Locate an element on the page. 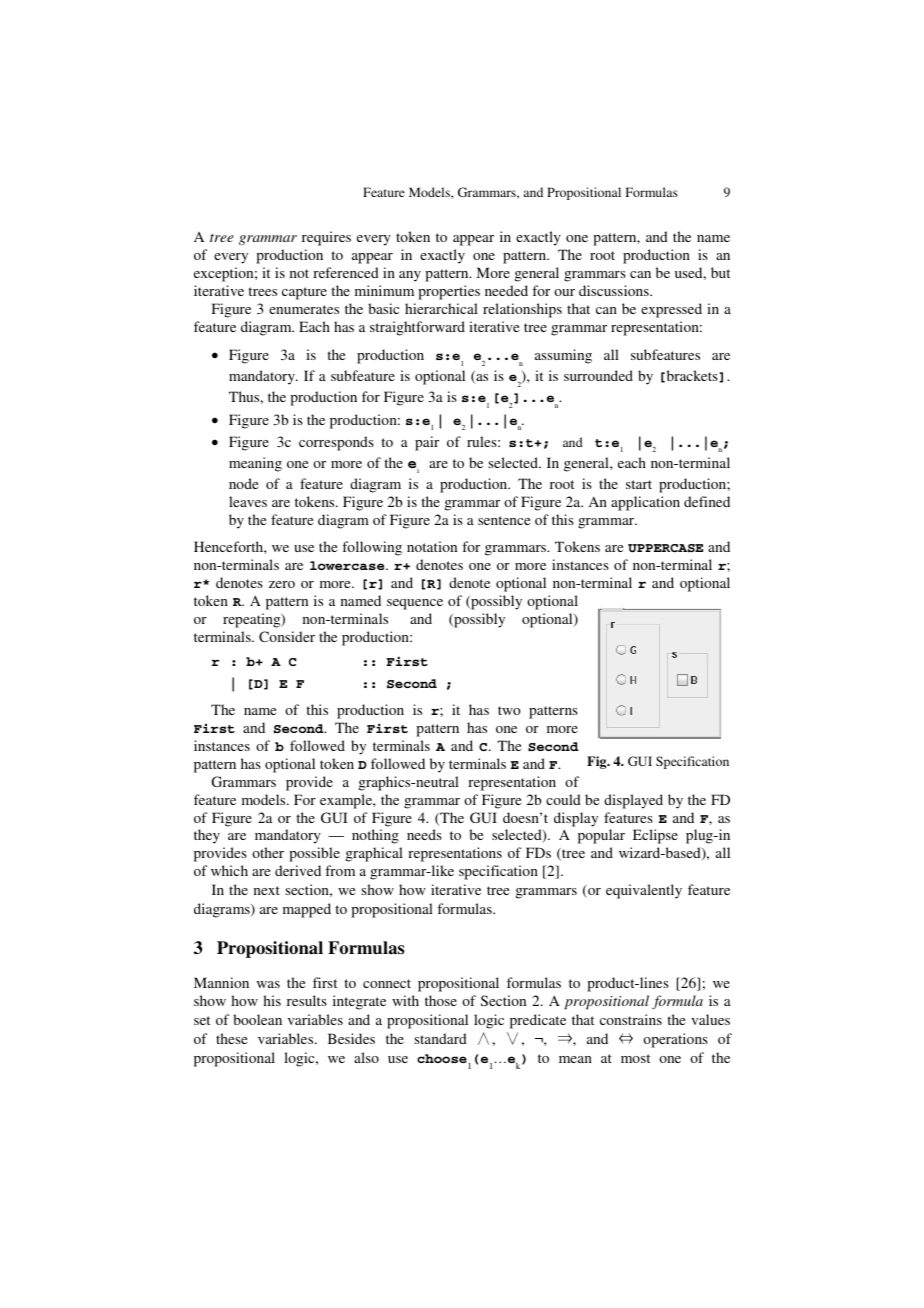 This document has width=924, height=1308. capture is located at coordinates (304, 293).
